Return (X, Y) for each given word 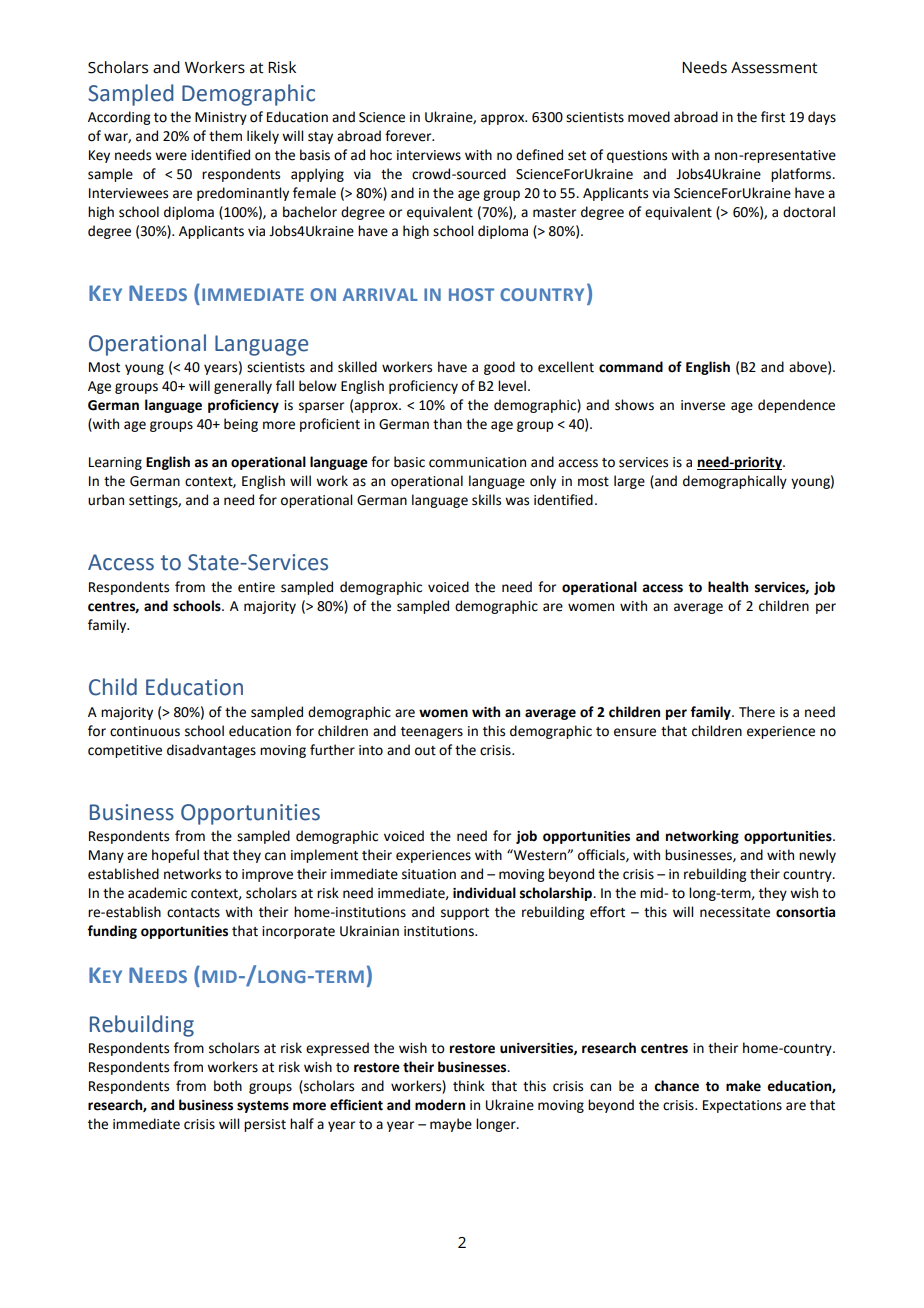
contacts (193, 913)
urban (106, 500)
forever (409, 136)
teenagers (432, 733)
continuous (145, 731)
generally (243, 387)
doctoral (809, 212)
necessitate (735, 912)
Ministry (221, 118)
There (757, 712)
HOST (471, 294)
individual (484, 893)
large (629, 482)
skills (486, 500)
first (773, 117)
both (228, 1086)
